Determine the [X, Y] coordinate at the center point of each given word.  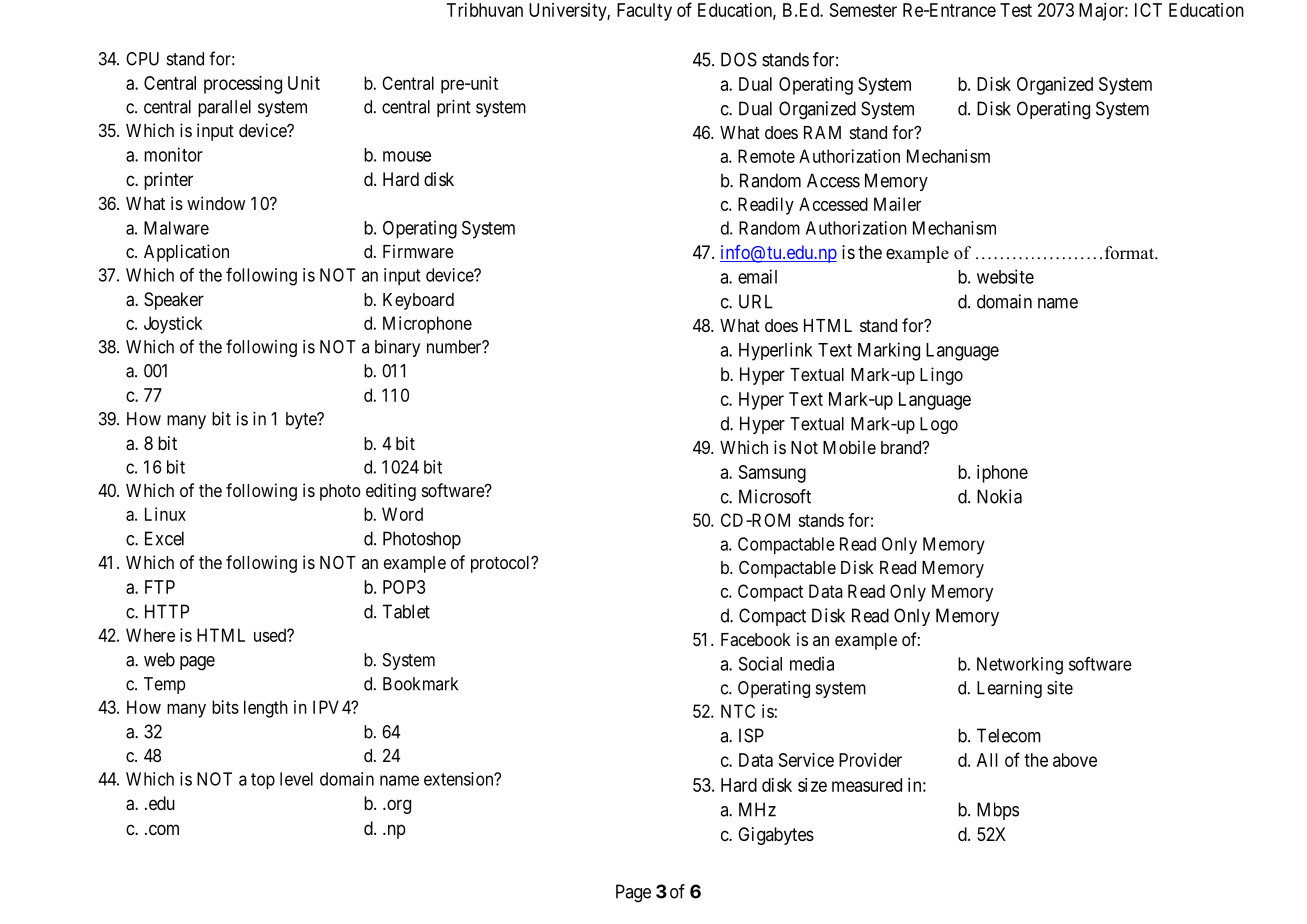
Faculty [644, 12]
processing [243, 85]
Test [1016, 10]
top [263, 781]
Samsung [772, 474]
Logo [939, 425]
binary [397, 348]
